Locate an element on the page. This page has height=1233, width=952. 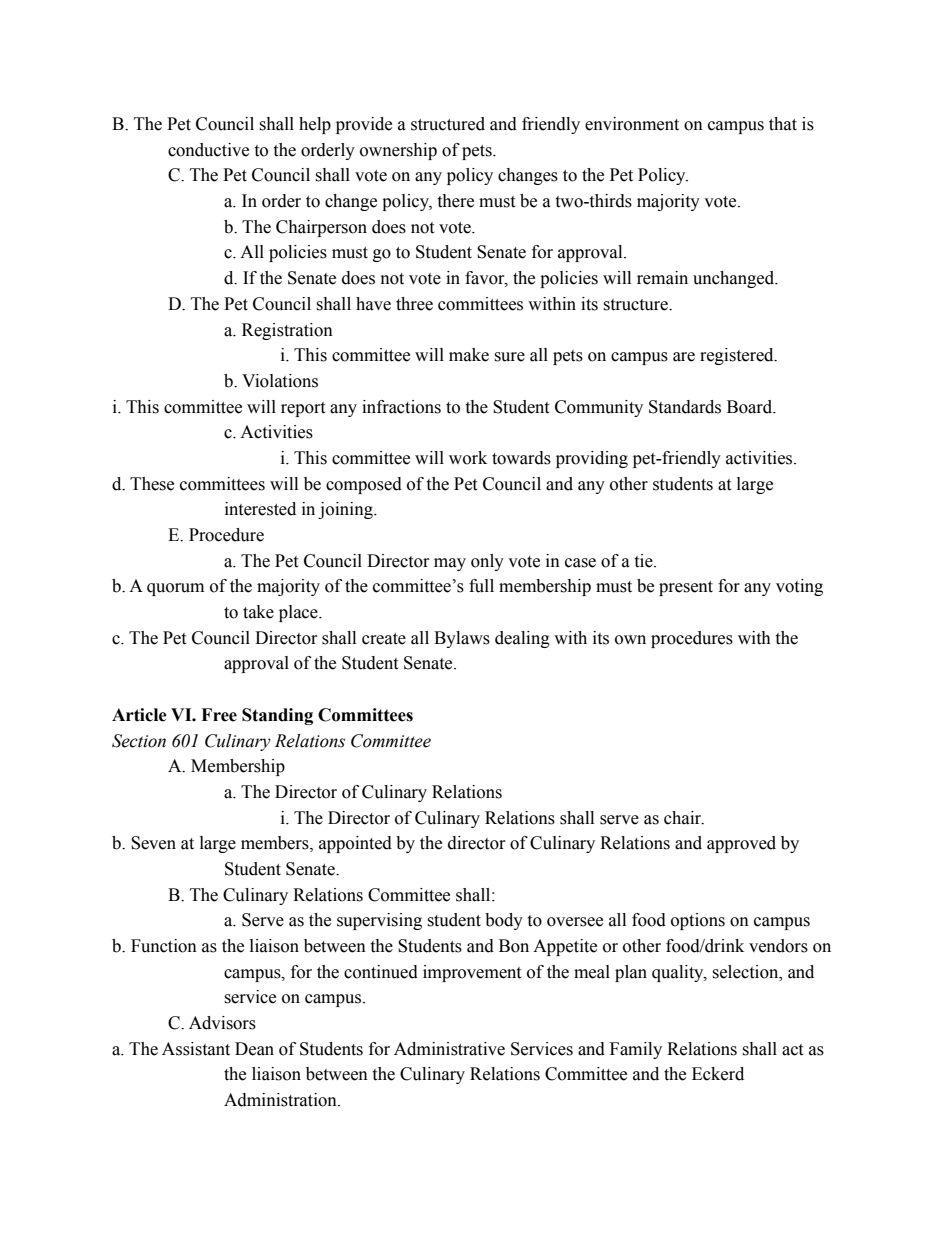
make is located at coordinates (469, 355).
